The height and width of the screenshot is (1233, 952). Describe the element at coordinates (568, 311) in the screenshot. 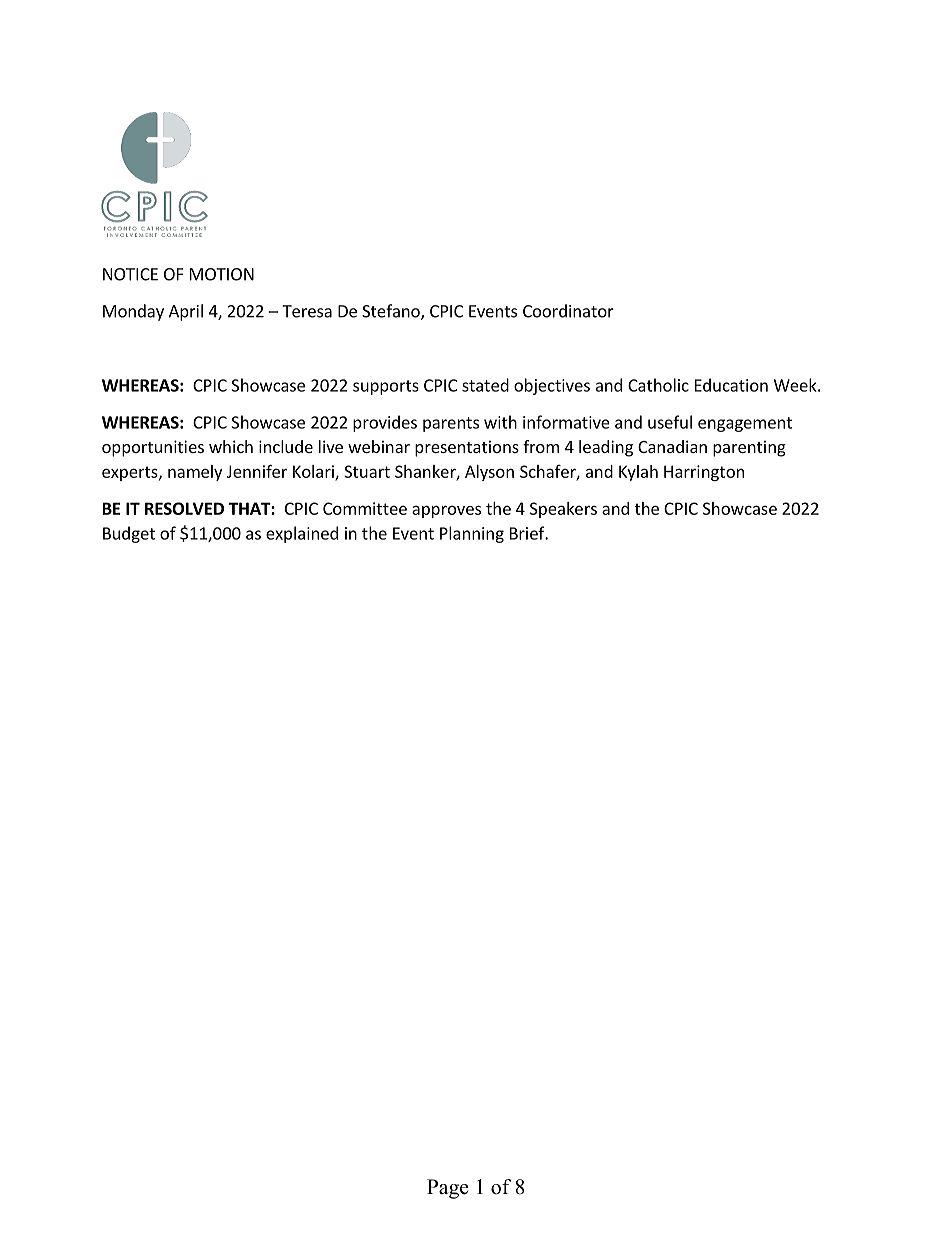

I see `Coordinator` at that location.
